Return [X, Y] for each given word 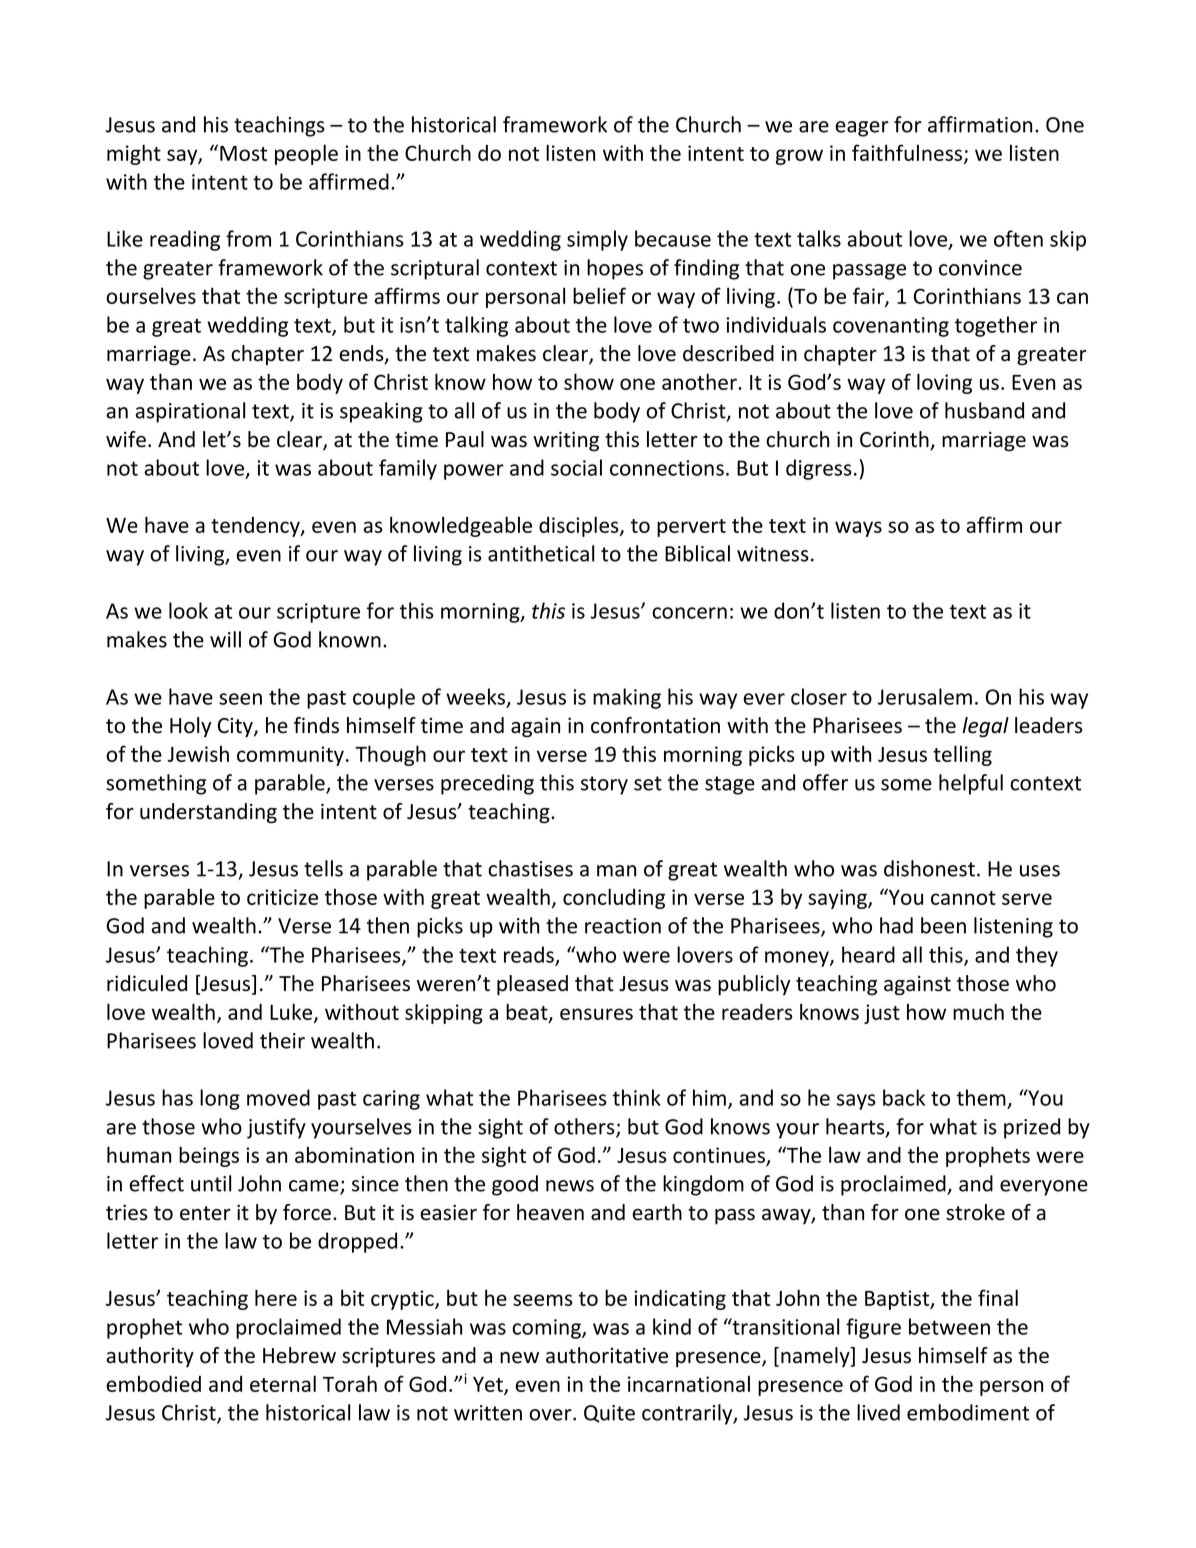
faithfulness [908, 154]
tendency [256, 527]
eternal [283, 1383]
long [220, 1099]
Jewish [198, 754]
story [604, 785]
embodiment [968, 1412]
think [637, 1097]
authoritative [607, 1355]
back [904, 1097]
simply [597, 240]
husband [984, 410]
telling [962, 755]
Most [243, 153]
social [576, 467]
